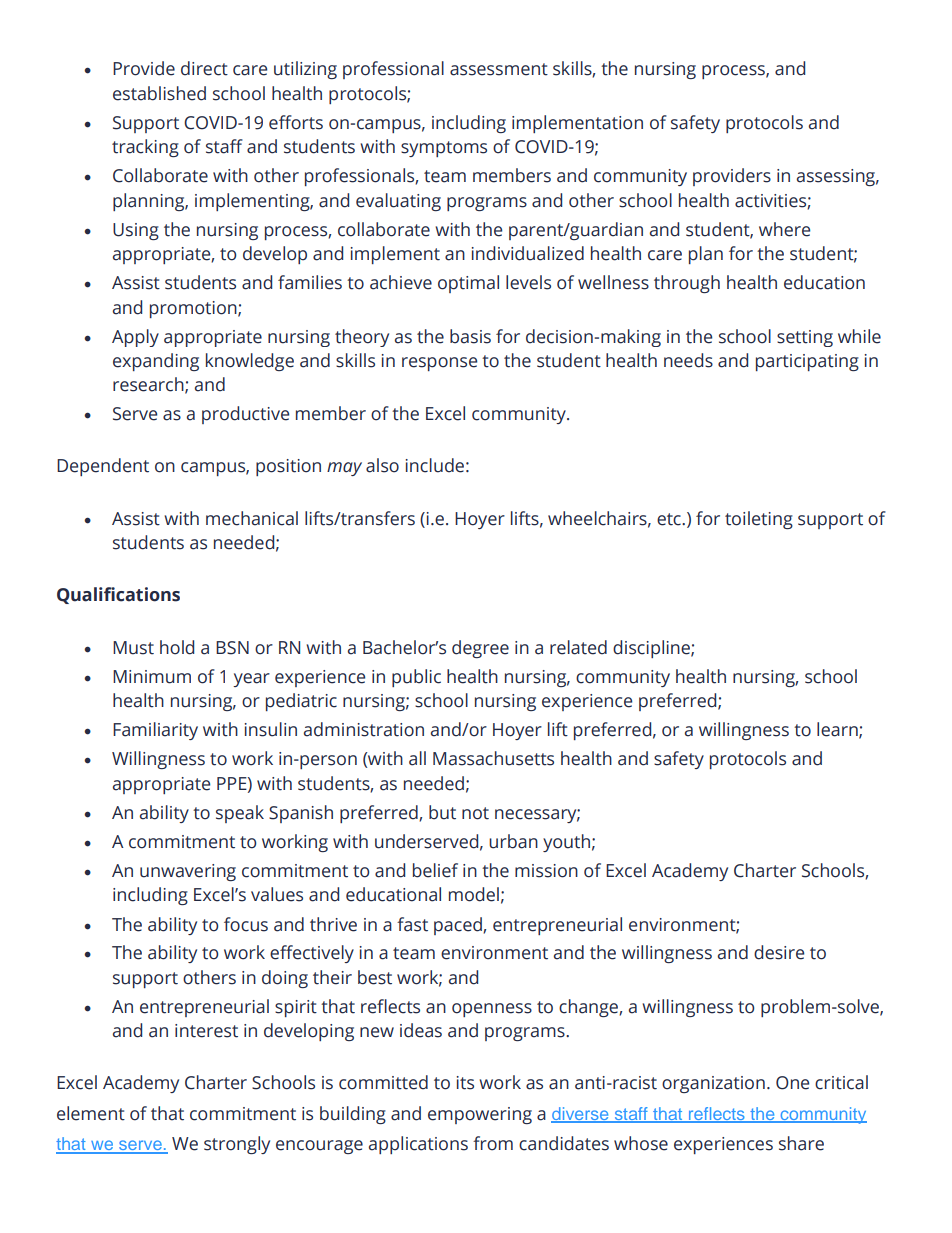 The width and height of the screenshot is (952, 1233). Describe the element at coordinates (480, 649) in the screenshot. I see `degree` at that location.
